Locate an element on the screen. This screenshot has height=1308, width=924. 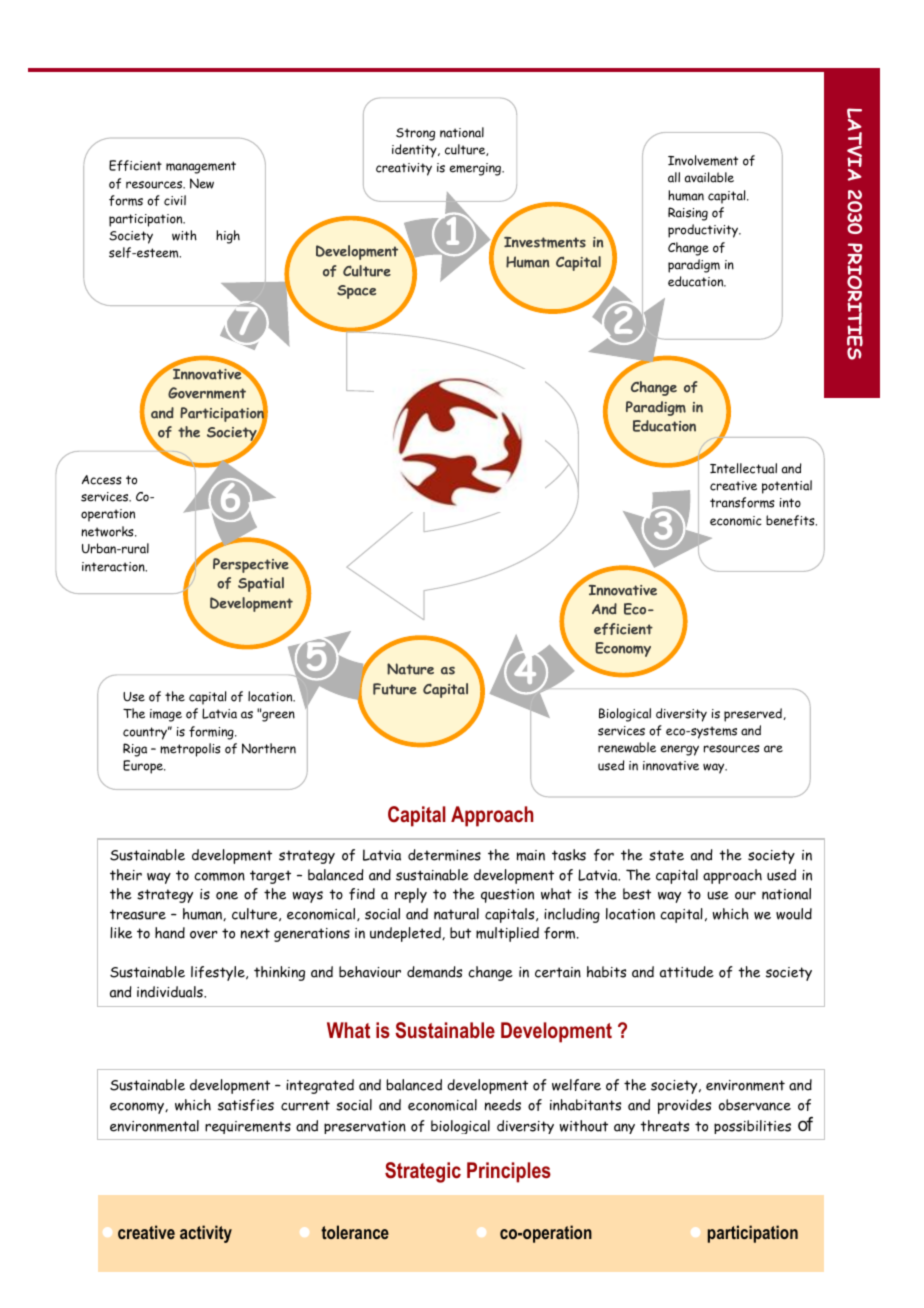
Strategic is located at coordinates (423, 1172).
